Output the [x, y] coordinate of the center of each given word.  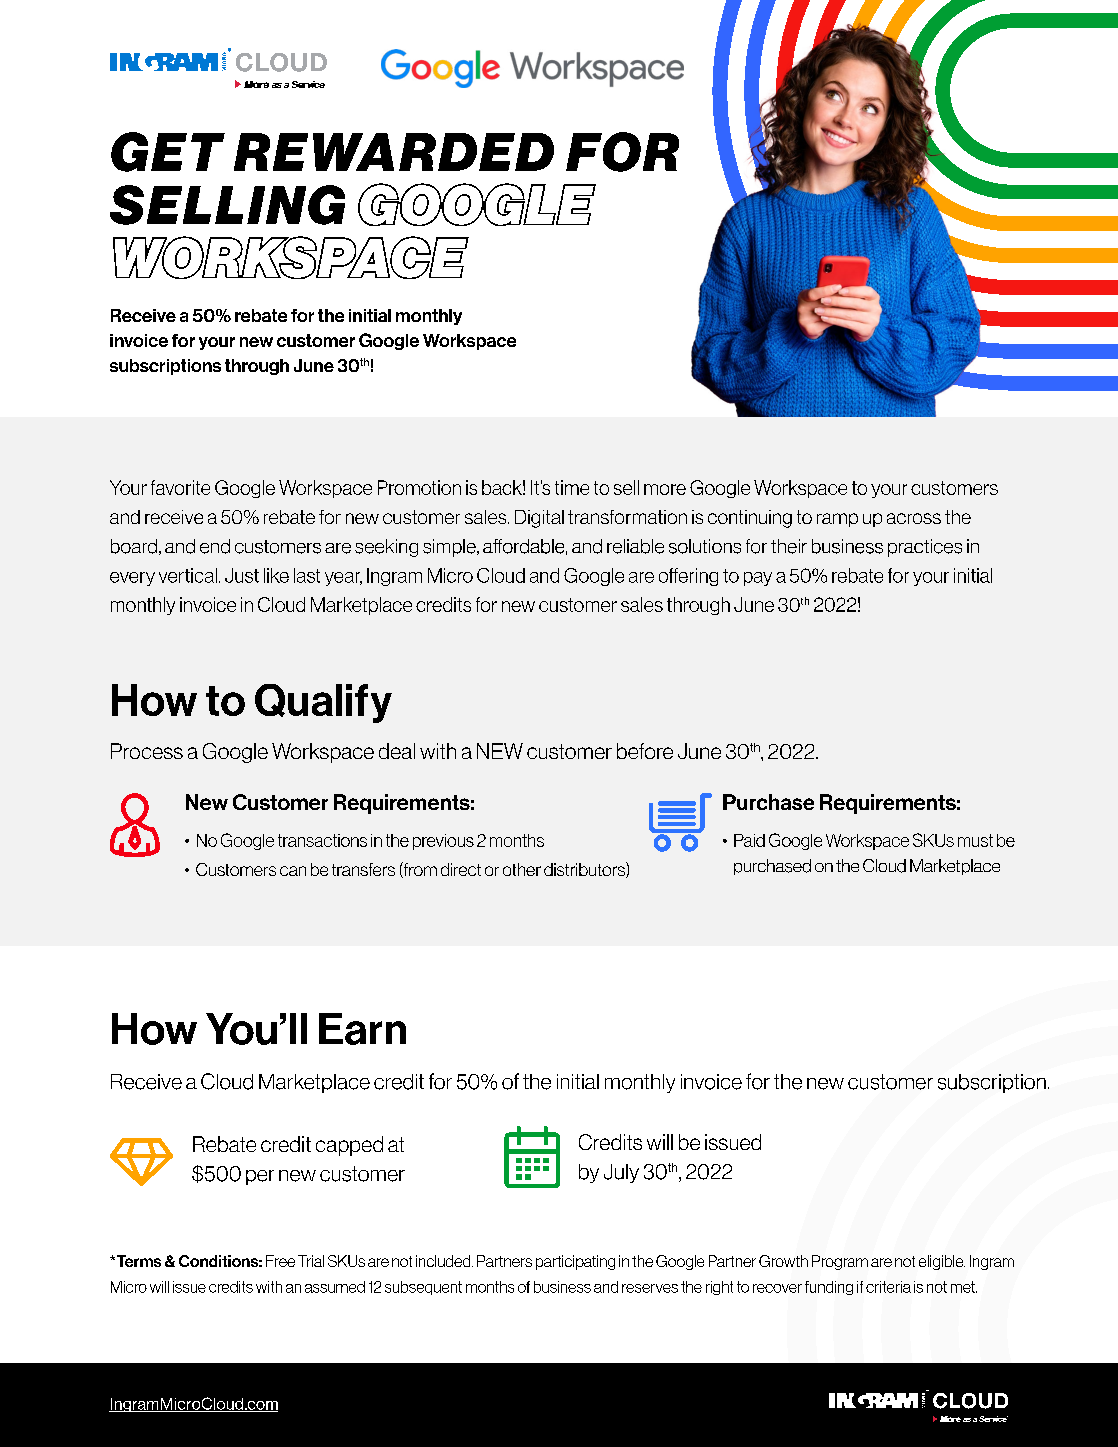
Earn [362, 1029]
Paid [749, 840]
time [572, 487]
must [975, 840]
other [522, 869]
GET [168, 152]
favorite [180, 487]
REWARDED [394, 152]
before [645, 751]
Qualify [323, 703]
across [914, 518]
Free [280, 1261]
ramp [837, 520]
